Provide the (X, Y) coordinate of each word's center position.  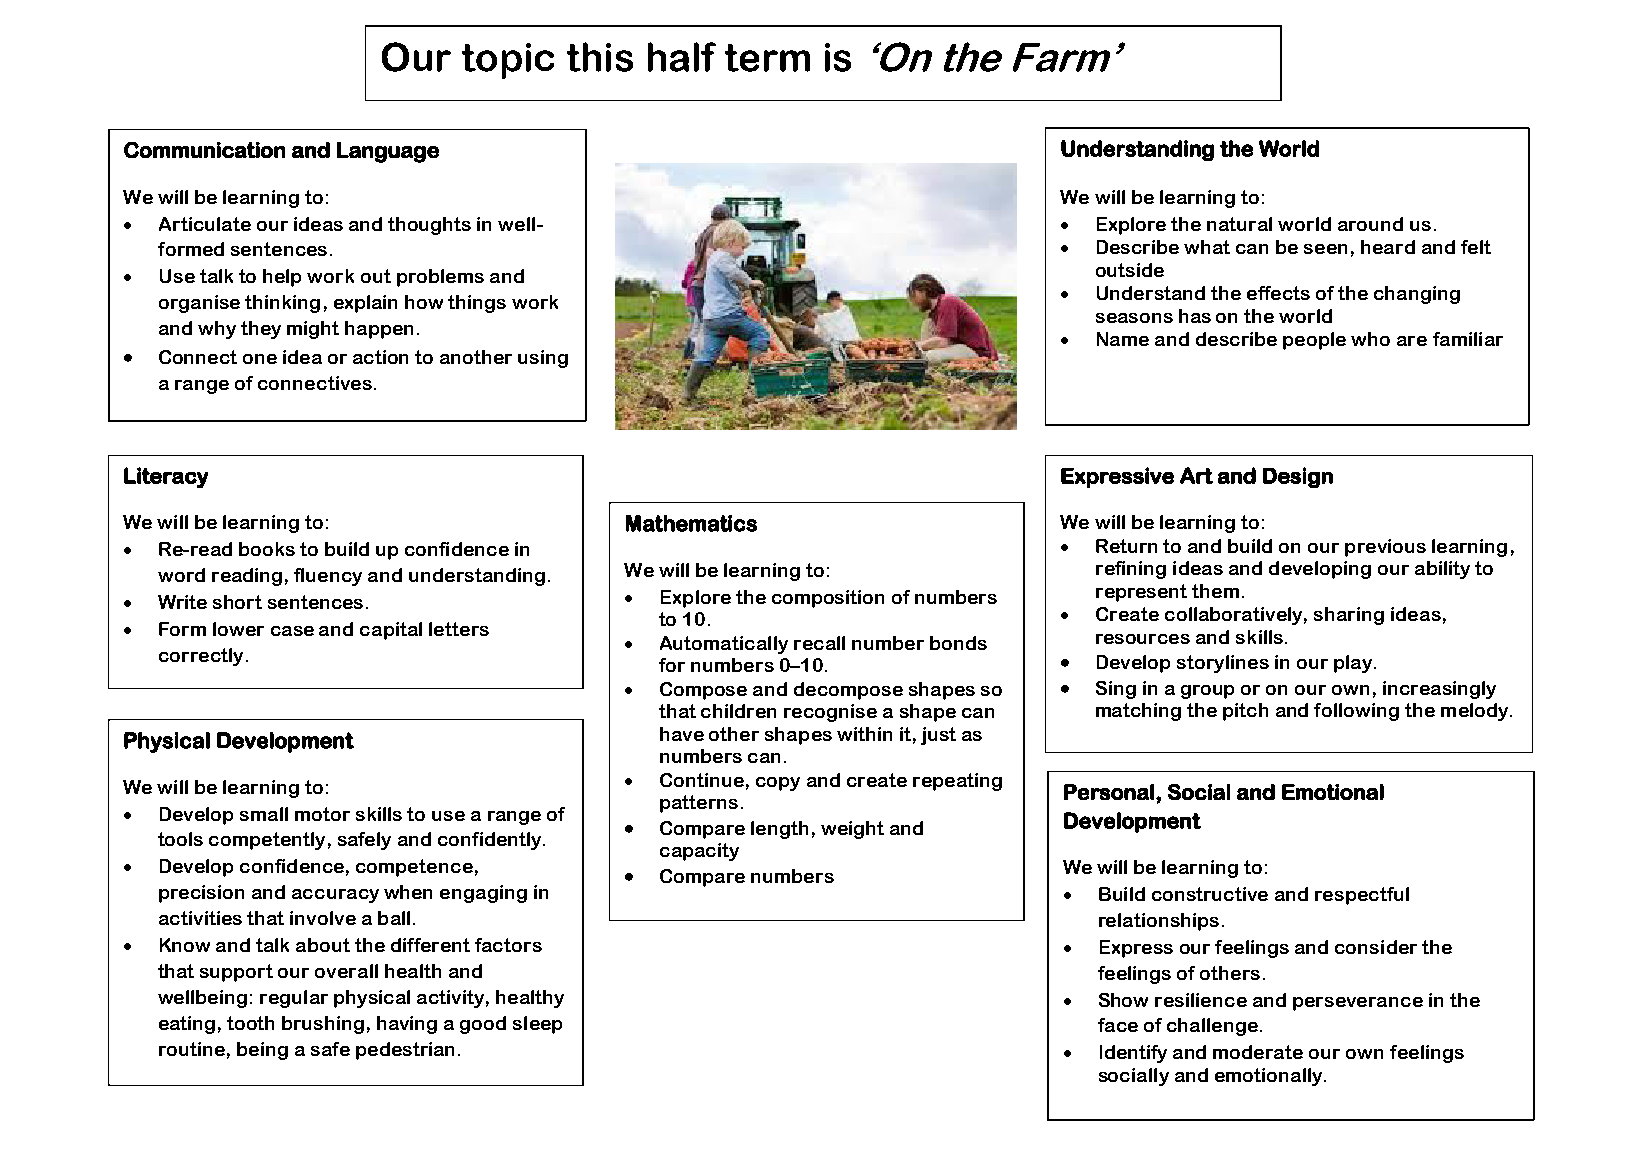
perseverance (1358, 1004)
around (1370, 224)
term (767, 58)
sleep (537, 1025)
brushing (323, 1025)
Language (388, 152)
